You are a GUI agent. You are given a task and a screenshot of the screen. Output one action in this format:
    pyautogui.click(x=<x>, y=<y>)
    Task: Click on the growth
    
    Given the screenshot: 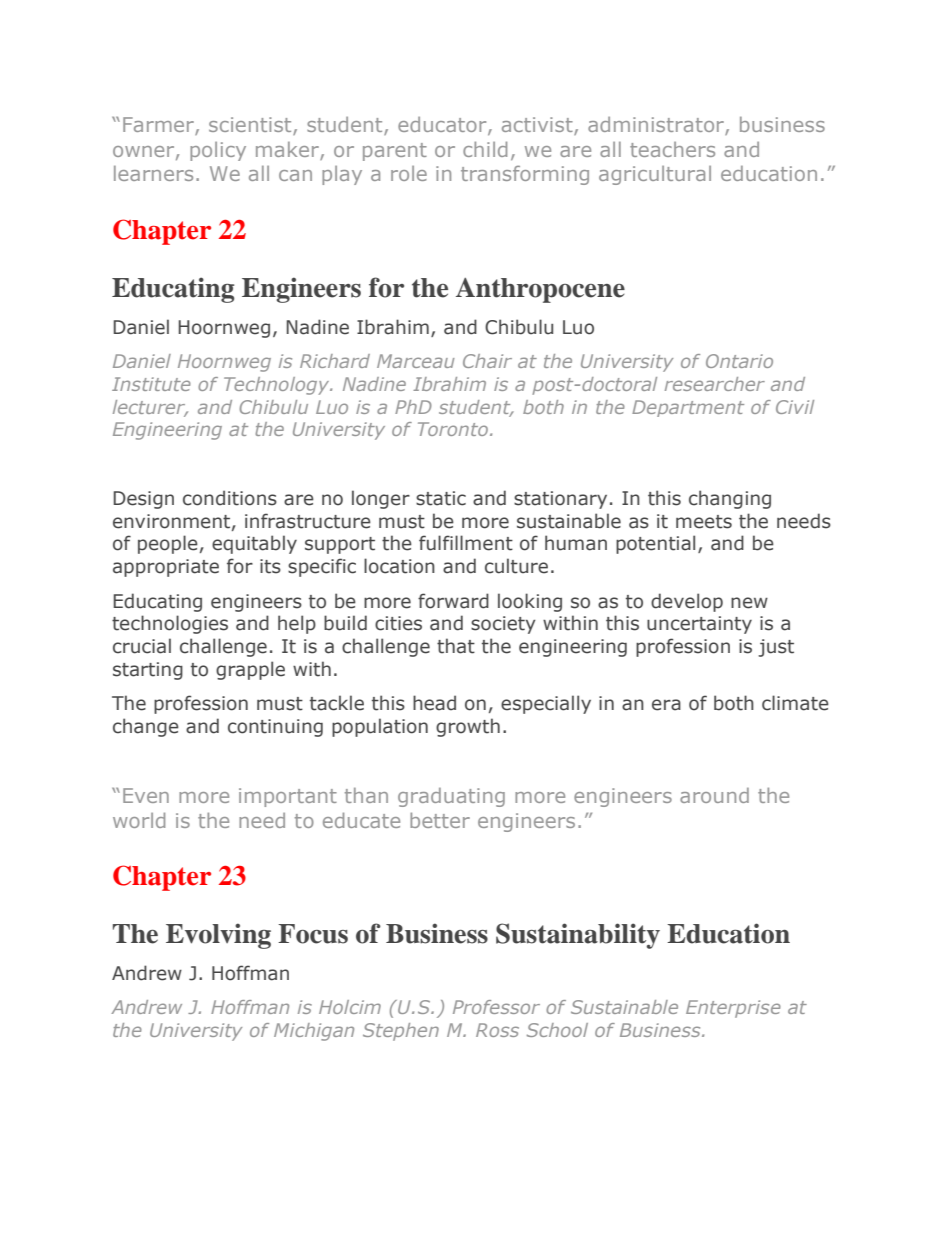 What is the action you would take?
    pyautogui.click(x=468, y=727)
